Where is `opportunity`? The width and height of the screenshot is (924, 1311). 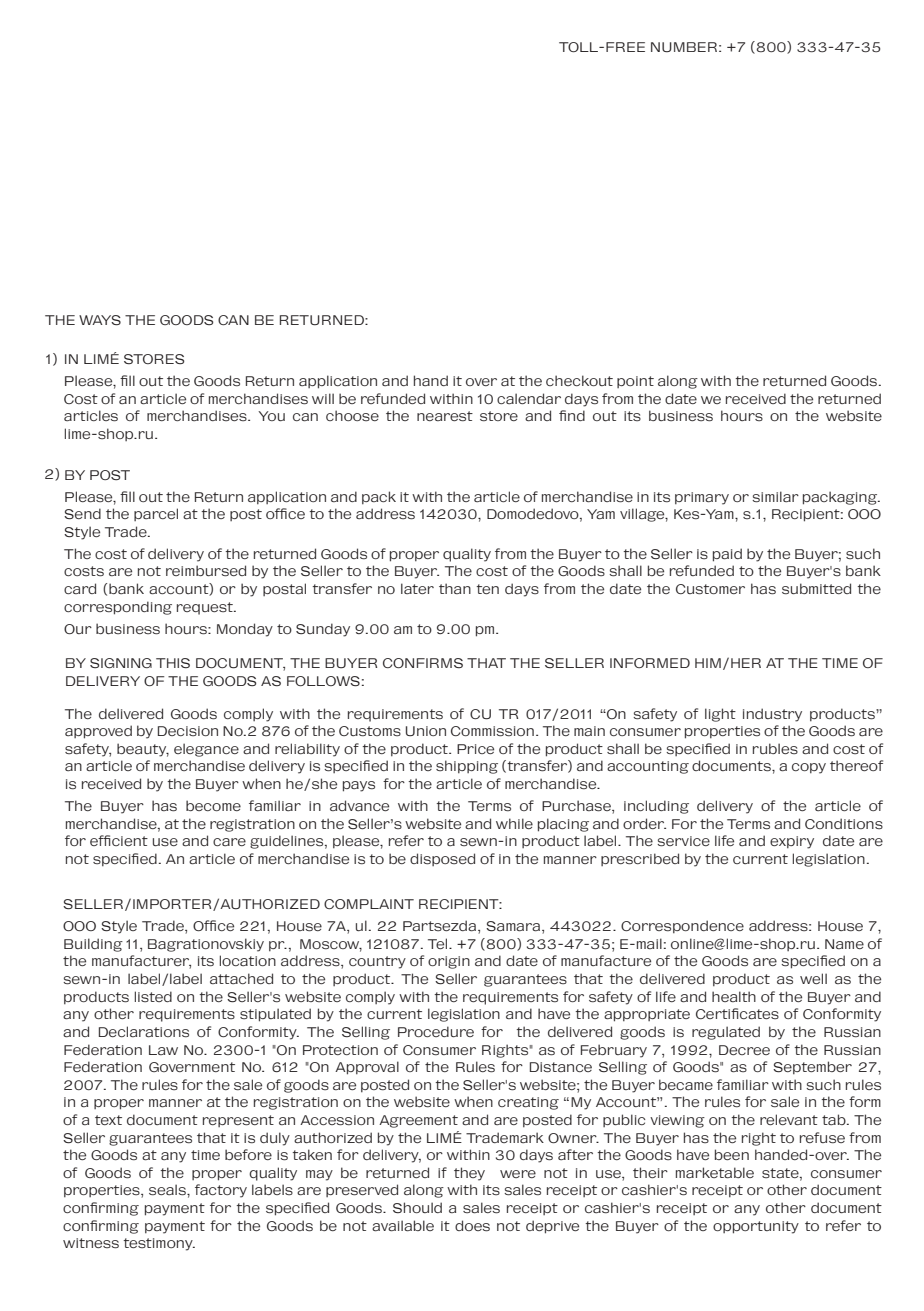 opportunity is located at coordinates (756, 1227).
